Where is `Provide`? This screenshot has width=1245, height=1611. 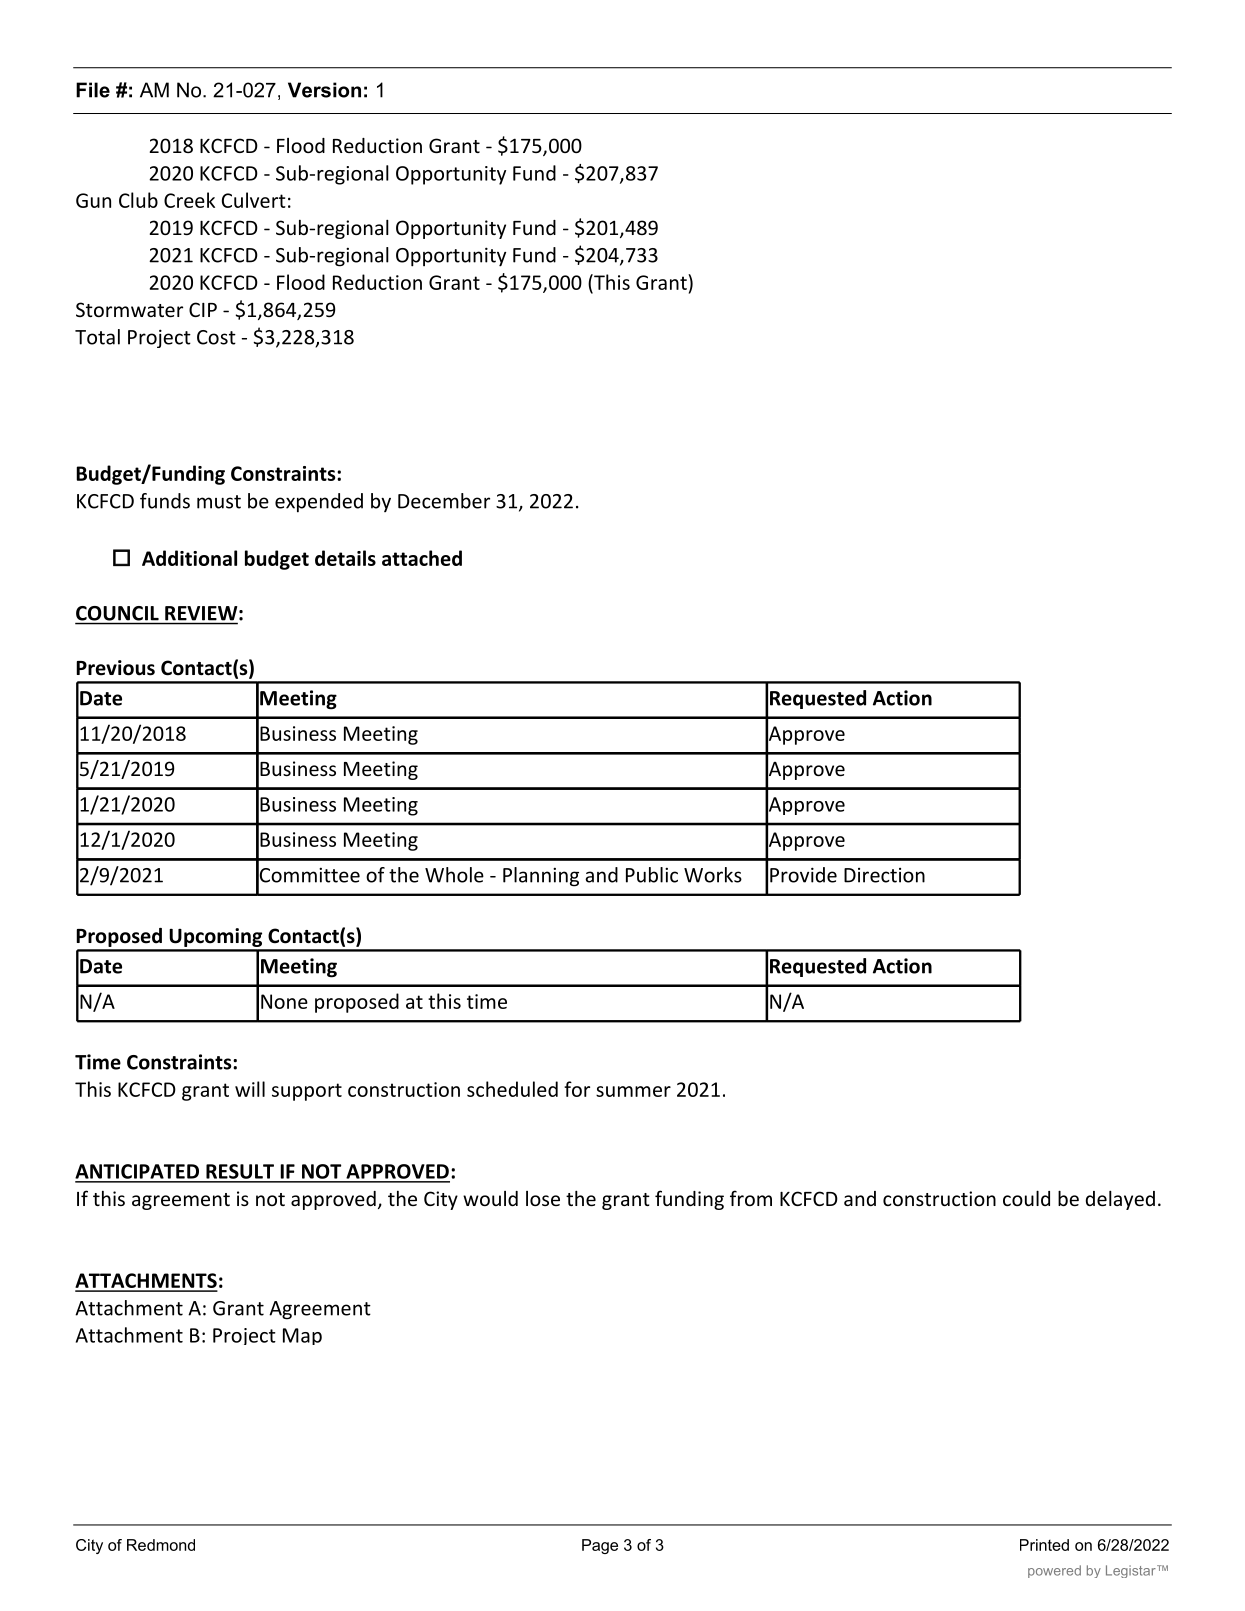 Provide is located at coordinates (803, 875).
